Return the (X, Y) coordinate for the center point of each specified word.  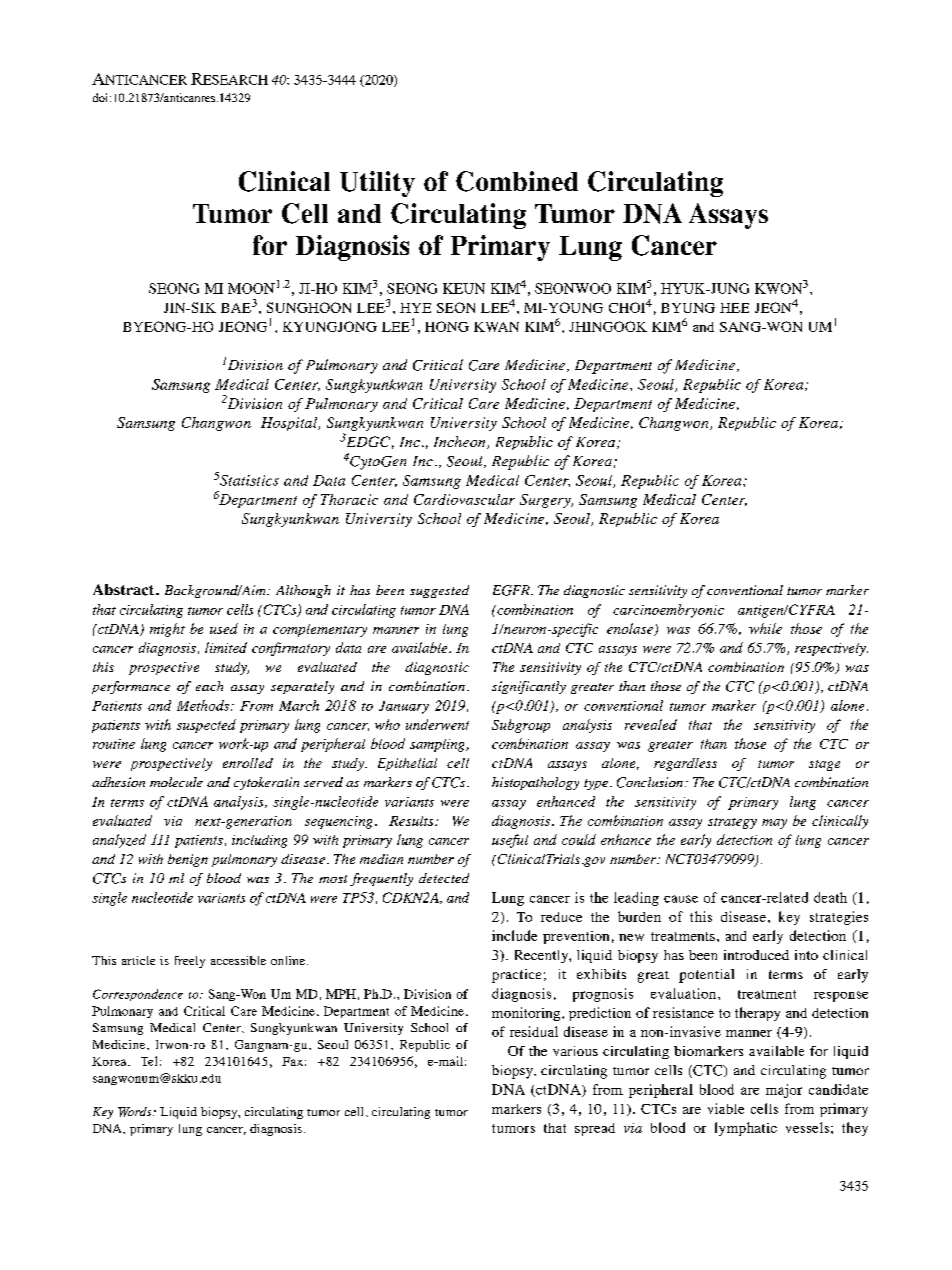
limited (226, 647)
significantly (529, 687)
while (765, 628)
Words (136, 1112)
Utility (377, 184)
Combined (517, 181)
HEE (734, 308)
